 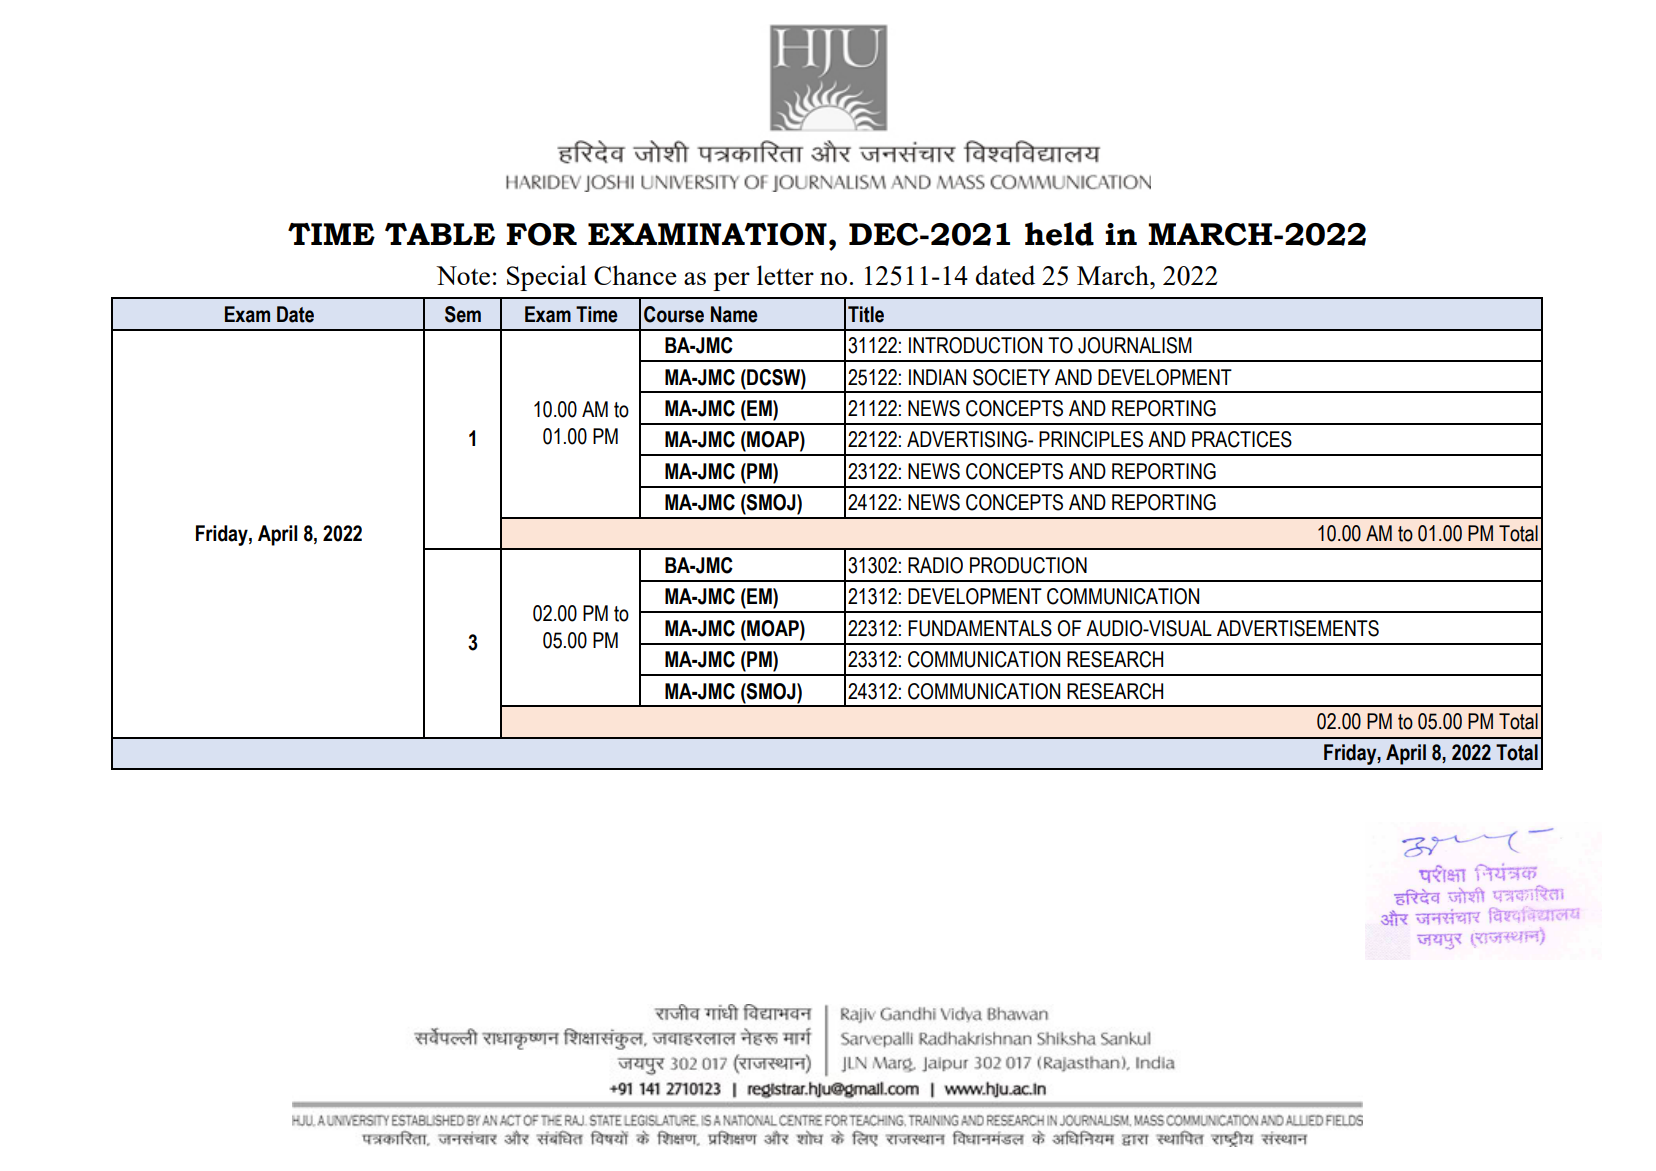 I want to click on held, so click(x=1059, y=234).
